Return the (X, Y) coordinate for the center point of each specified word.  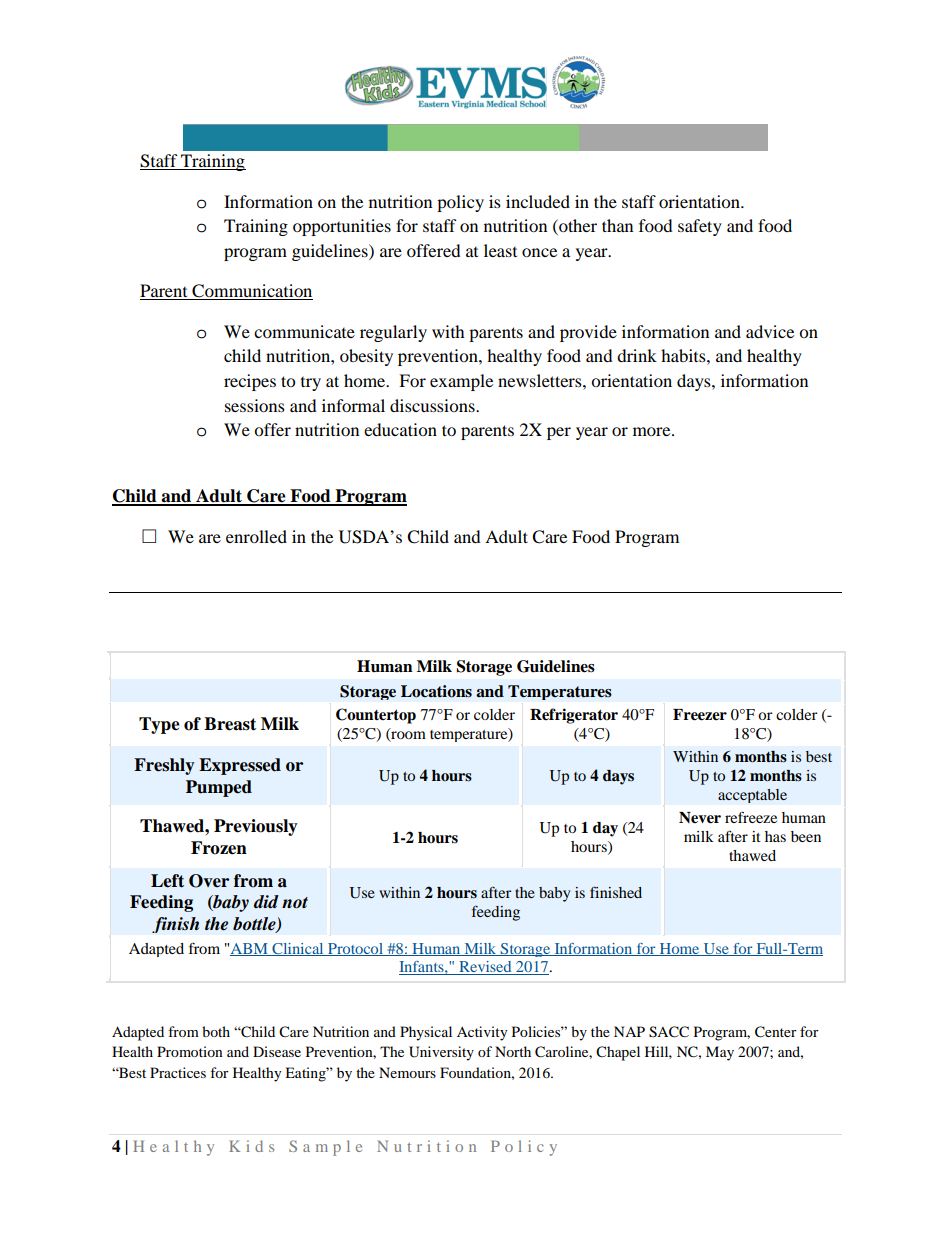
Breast (230, 724)
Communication (251, 292)
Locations (436, 691)
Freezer (700, 715)
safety (700, 227)
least (500, 250)
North (513, 1051)
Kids (251, 1146)
